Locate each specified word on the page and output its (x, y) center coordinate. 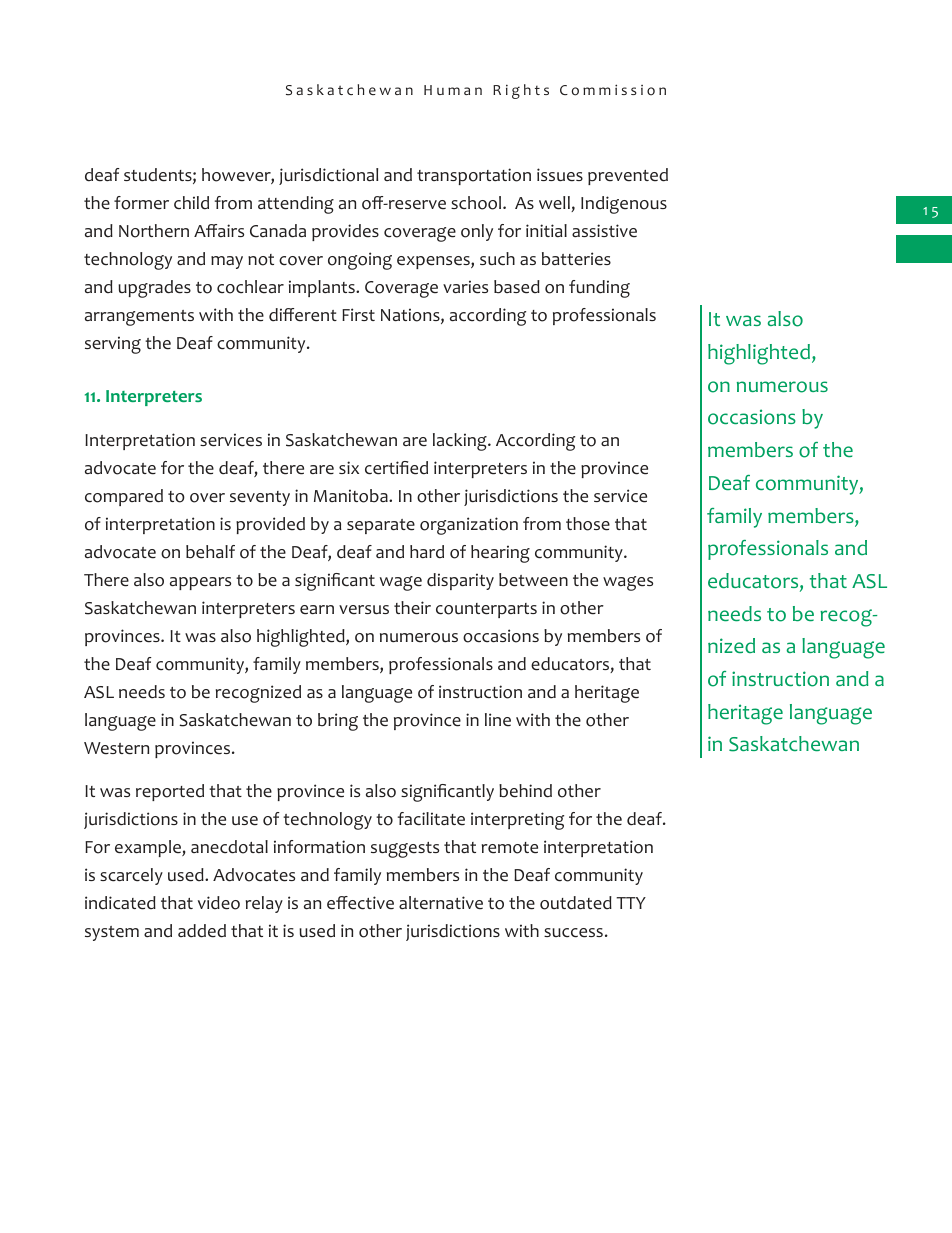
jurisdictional (328, 176)
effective (360, 903)
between (533, 580)
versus (364, 610)
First (358, 314)
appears (200, 583)
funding (599, 289)
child (191, 203)
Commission (613, 90)
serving (113, 345)
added (202, 931)
